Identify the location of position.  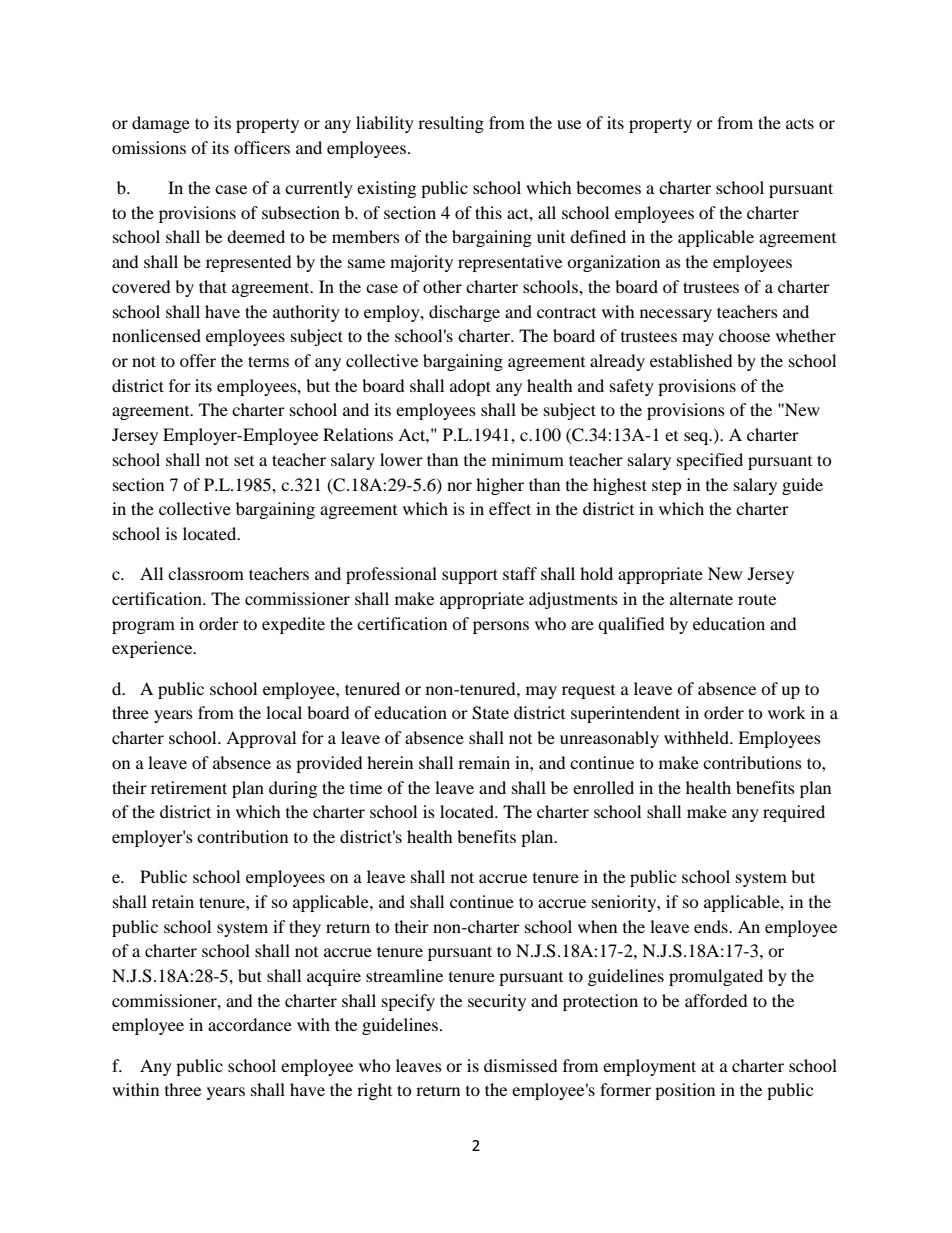
(685, 1091).
